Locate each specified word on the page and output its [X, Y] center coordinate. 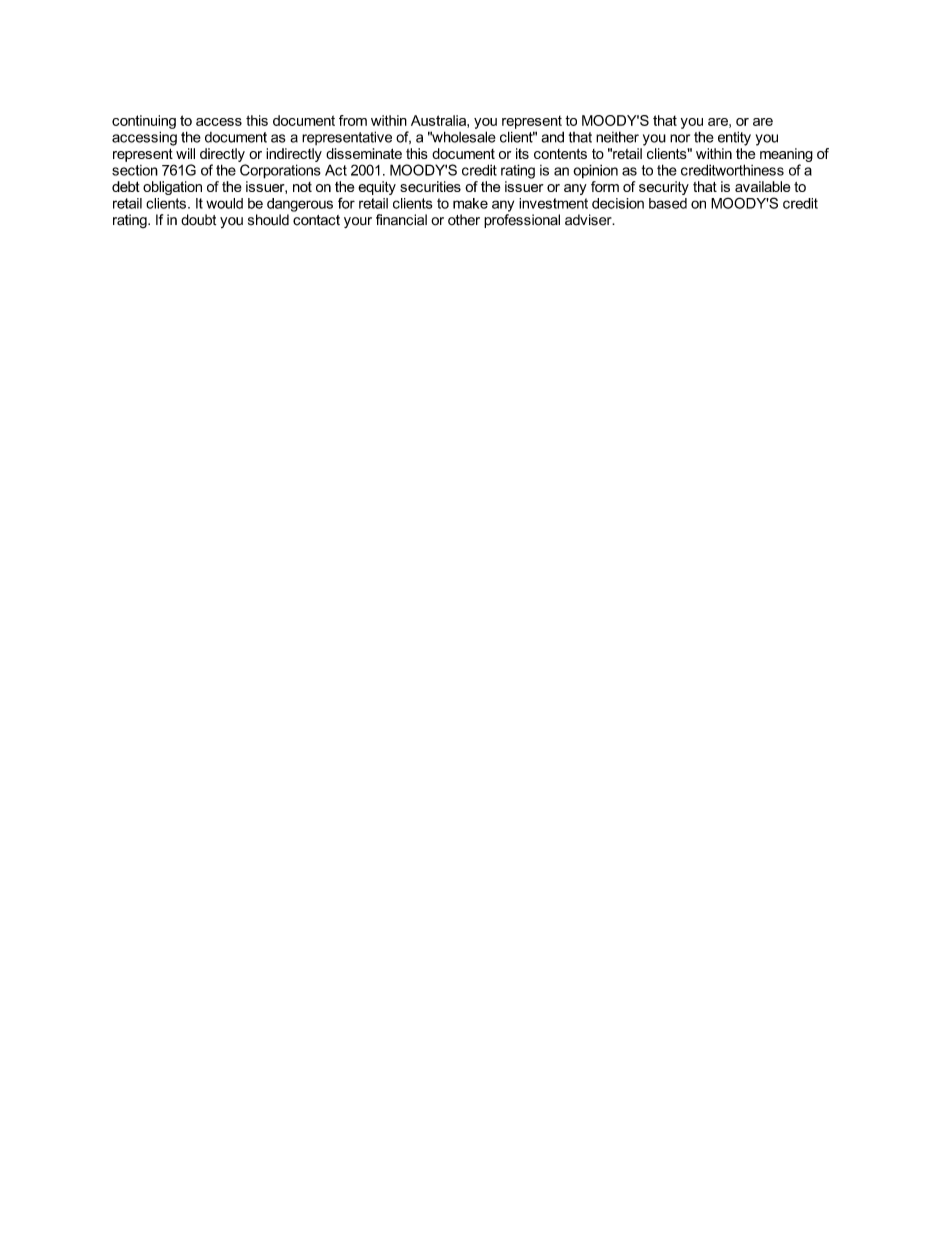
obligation [172, 188]
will [185, 153]
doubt [198, 220]
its [522, 153]
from [353, 120]
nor [680, 138]
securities [430, 186]
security [664, 188]
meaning [786, 155]
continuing [144, 122]
